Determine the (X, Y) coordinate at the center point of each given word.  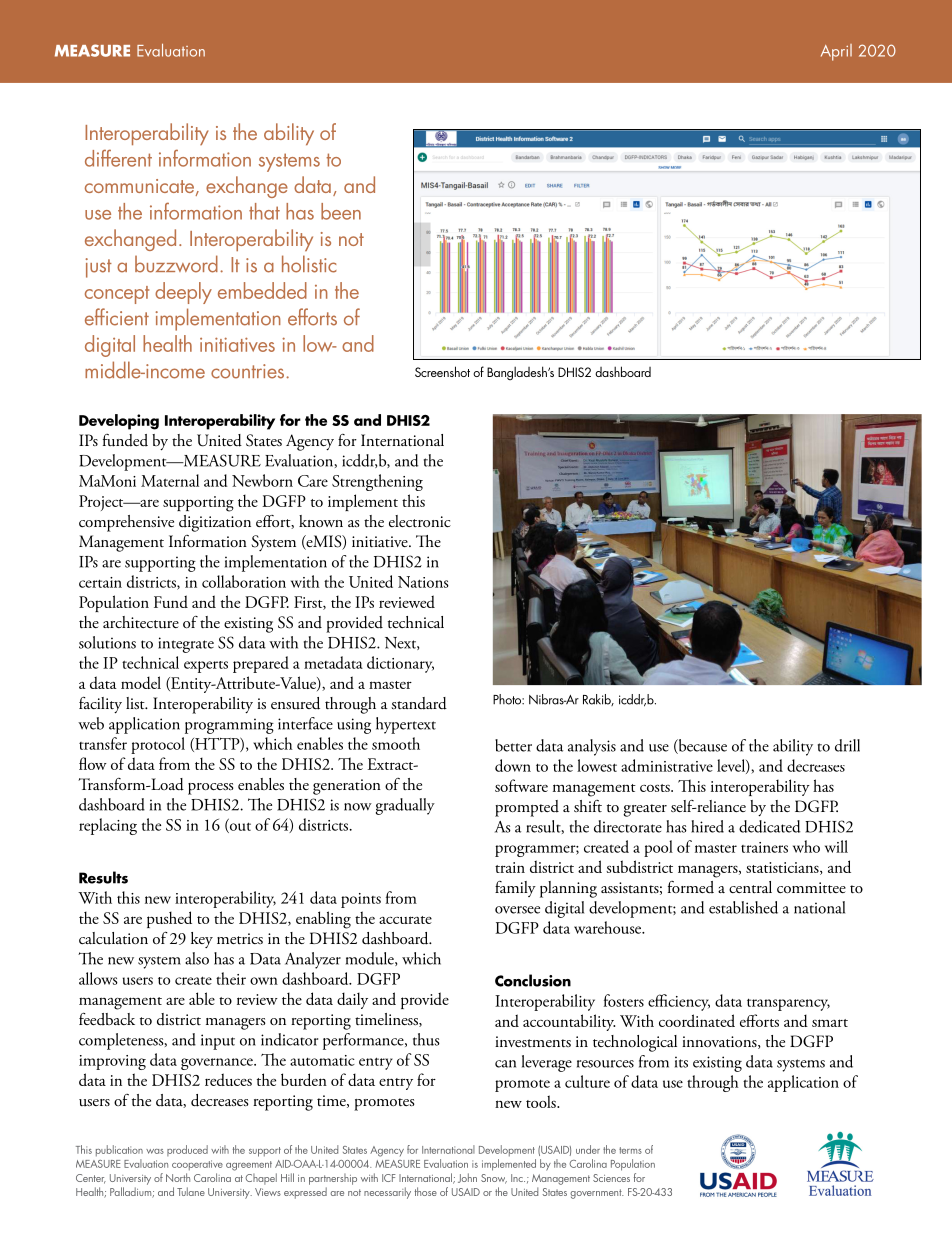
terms (630, 1150)
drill (847, 745)
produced (187, 1150)
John (467, 1178)
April (836, 52)
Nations (423, 582)
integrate (186, 645)
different (118, 158)
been (341, 211)
